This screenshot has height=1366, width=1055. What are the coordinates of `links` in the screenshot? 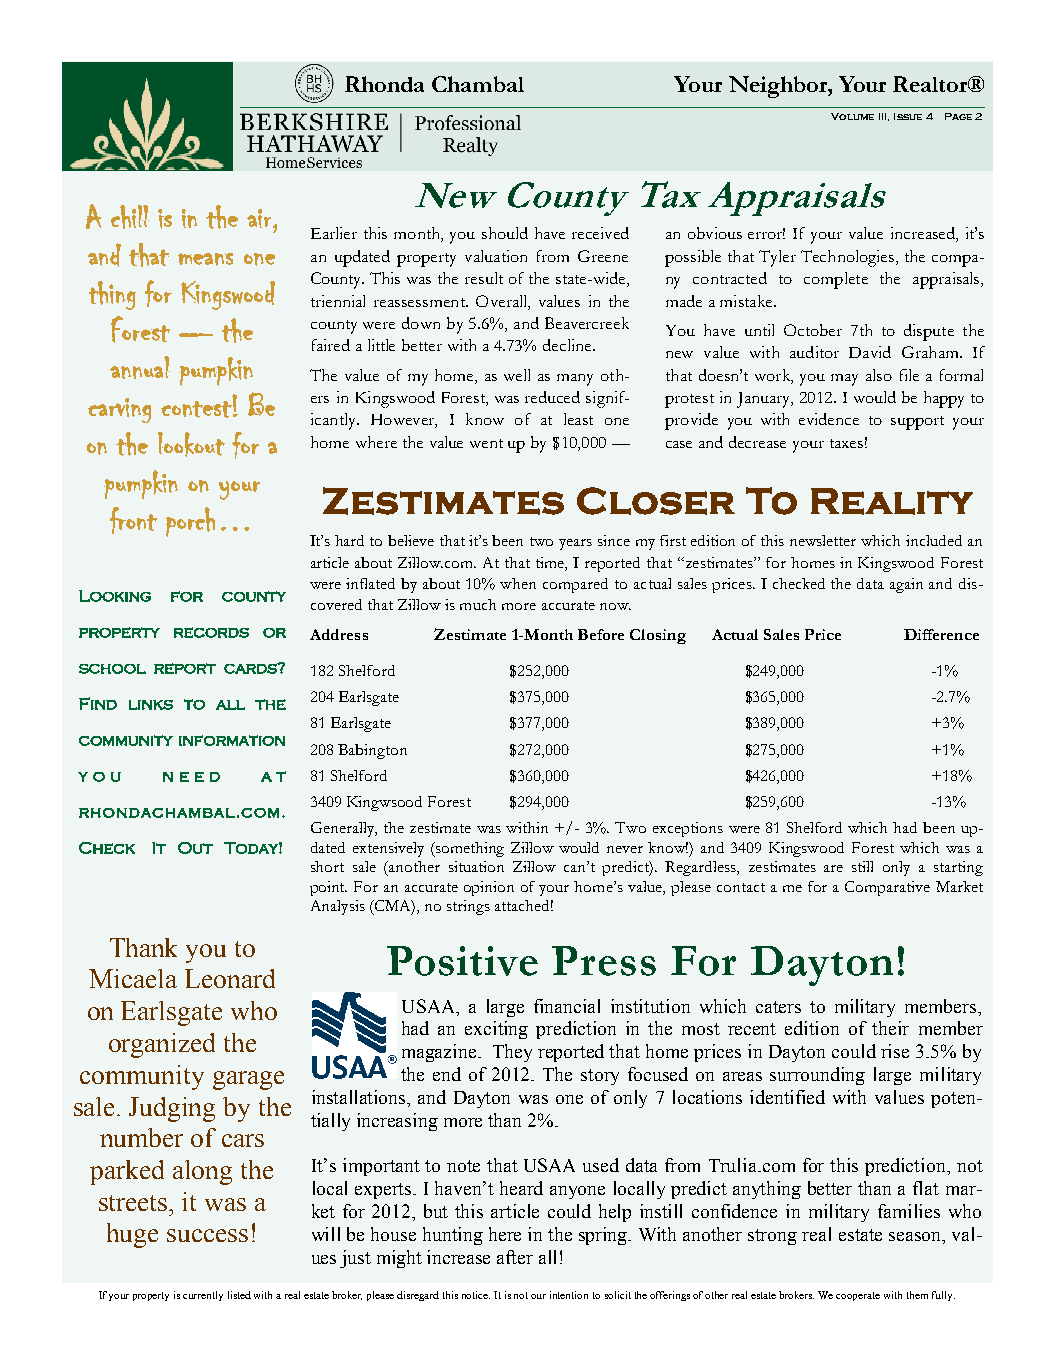 It's located at (151, 705).
